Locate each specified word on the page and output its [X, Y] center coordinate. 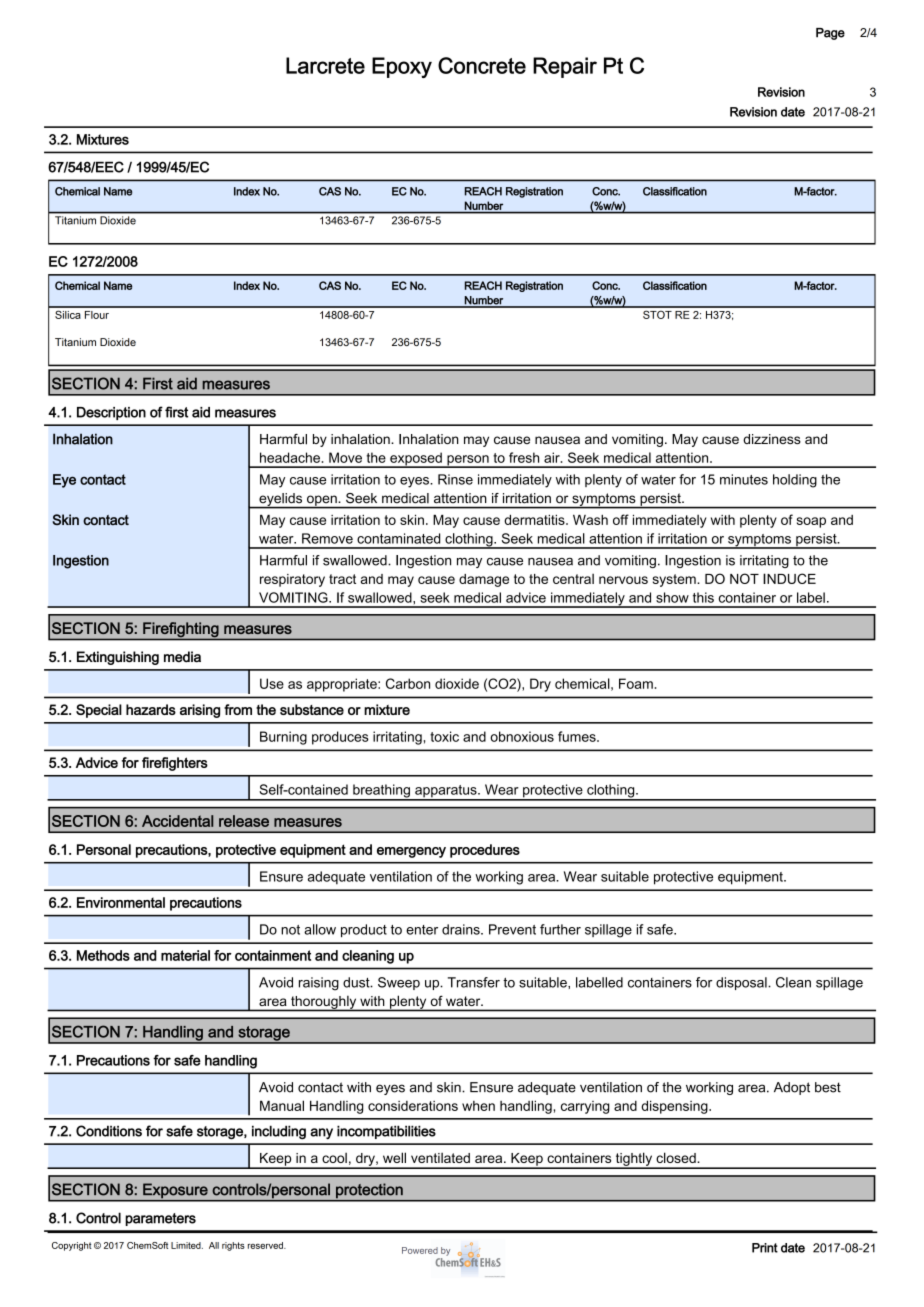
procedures [485, 851]
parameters [160, 1219]
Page [830, 34]
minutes [744, 479]
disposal [742, 983]
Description [111, 413]
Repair [565, 67]
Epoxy [402, 67]
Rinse [455, 479]
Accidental [177, 821]
